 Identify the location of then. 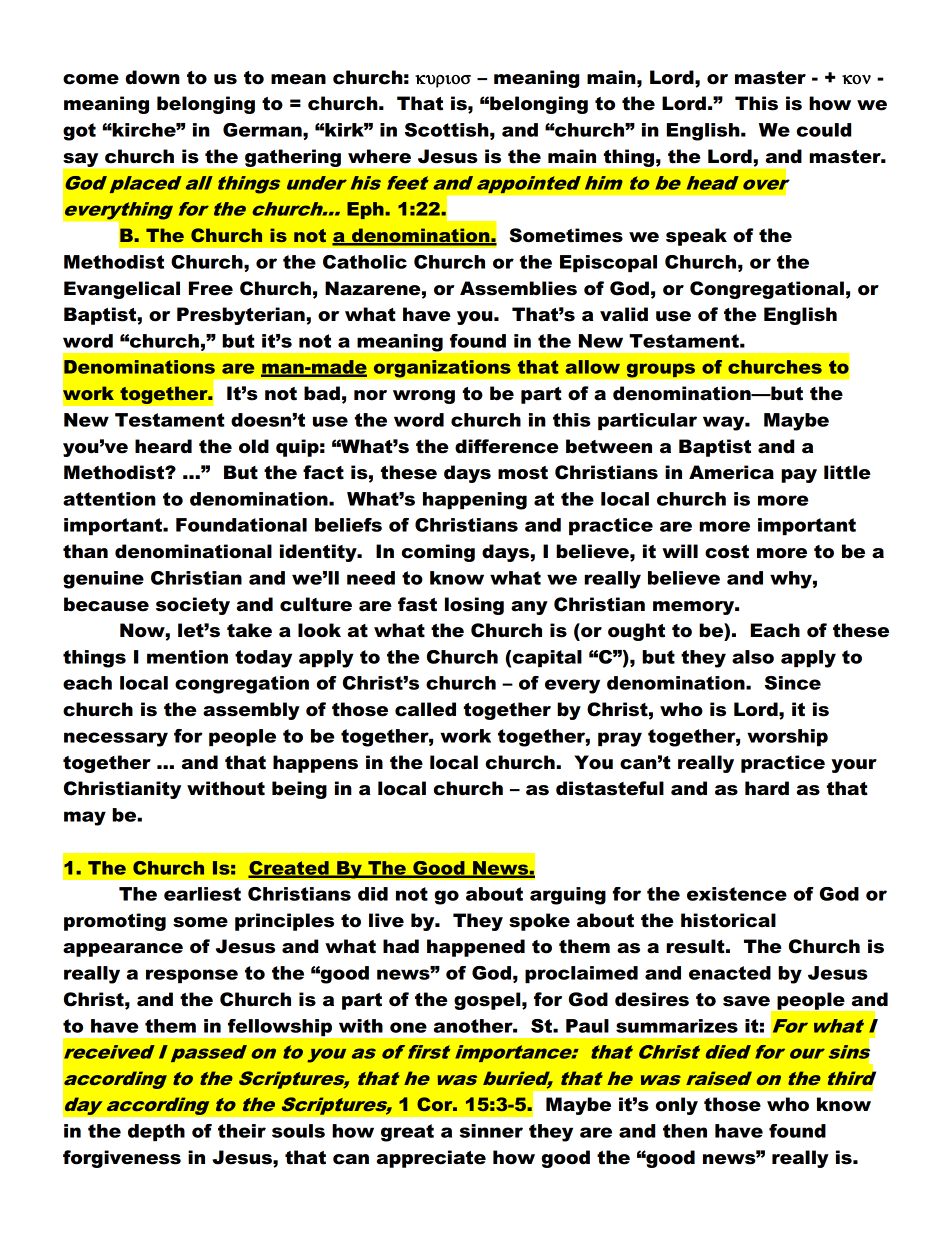
(685, 1131).
